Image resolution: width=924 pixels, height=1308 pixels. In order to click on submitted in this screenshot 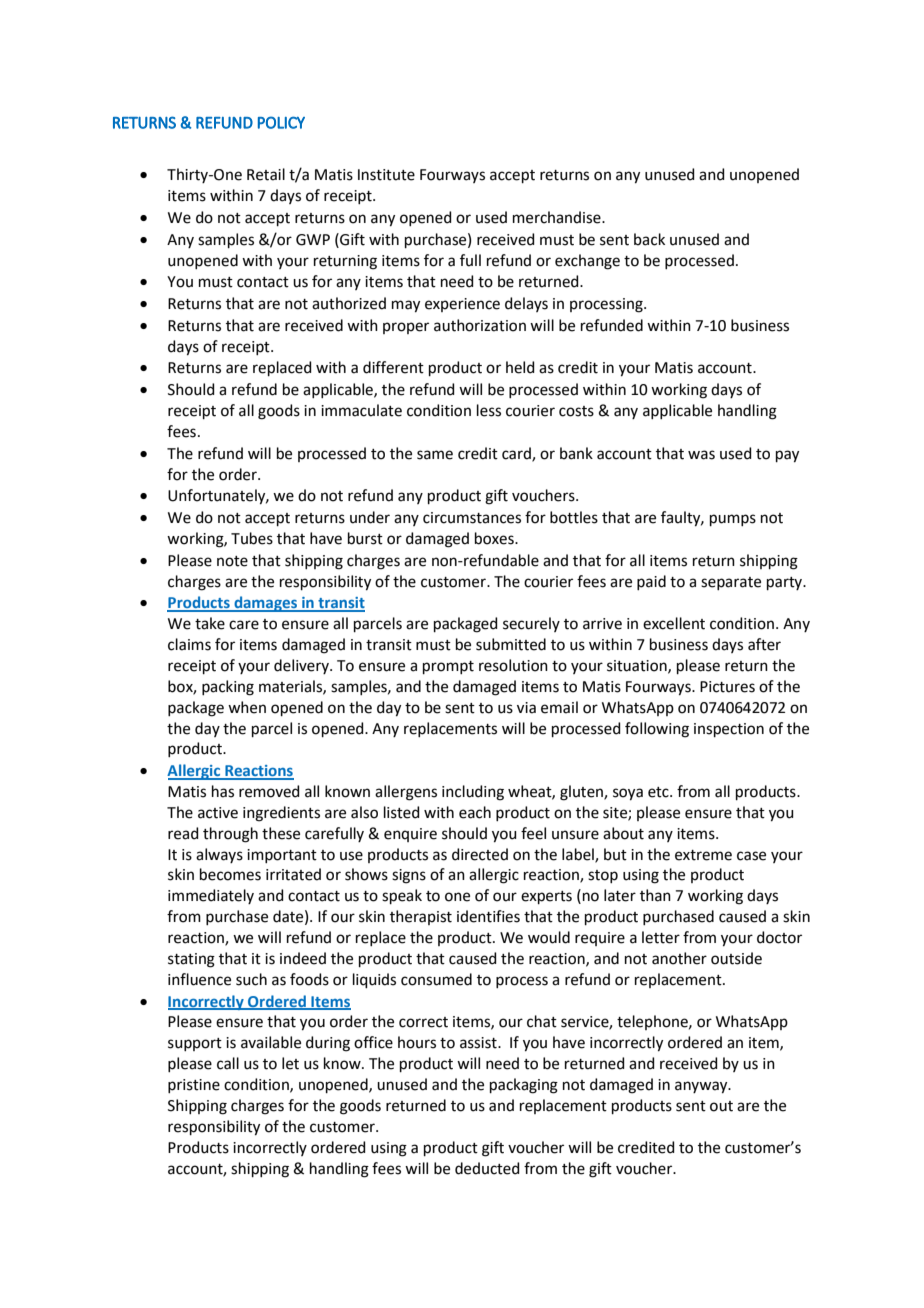, I will do `click(511, 644)`.
